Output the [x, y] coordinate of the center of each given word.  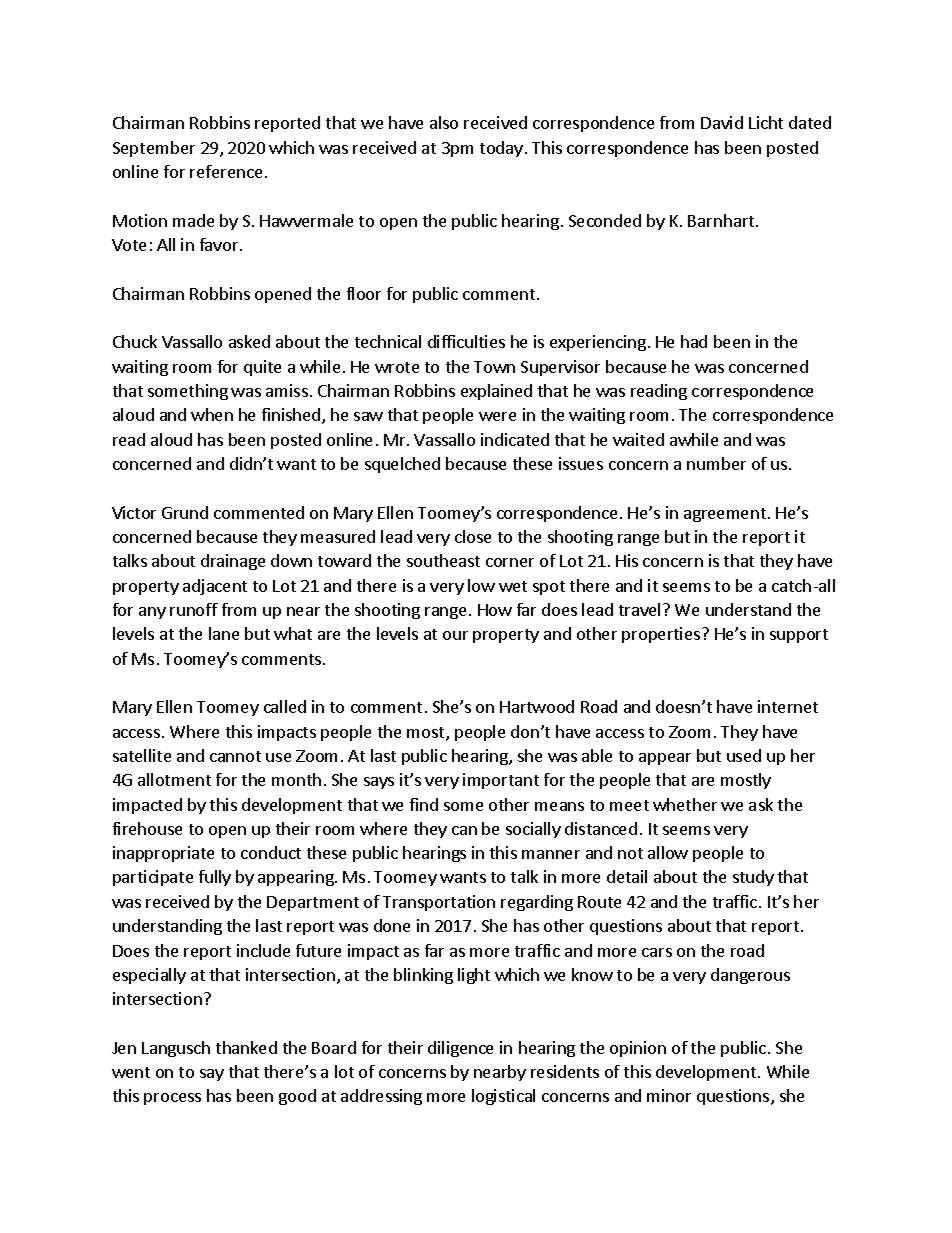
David [722, 122]
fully [215, 878]
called [285, 706]
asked [249, 341]
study [753, 878]
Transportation [439, 903]
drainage [233, 562]
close [473, 536]
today [501, 149]
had [694, 341]
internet [788, 706]
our [455, 635]
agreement [725, 515]
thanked [246, 1047]
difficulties [466, 341]
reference [226, 171]
